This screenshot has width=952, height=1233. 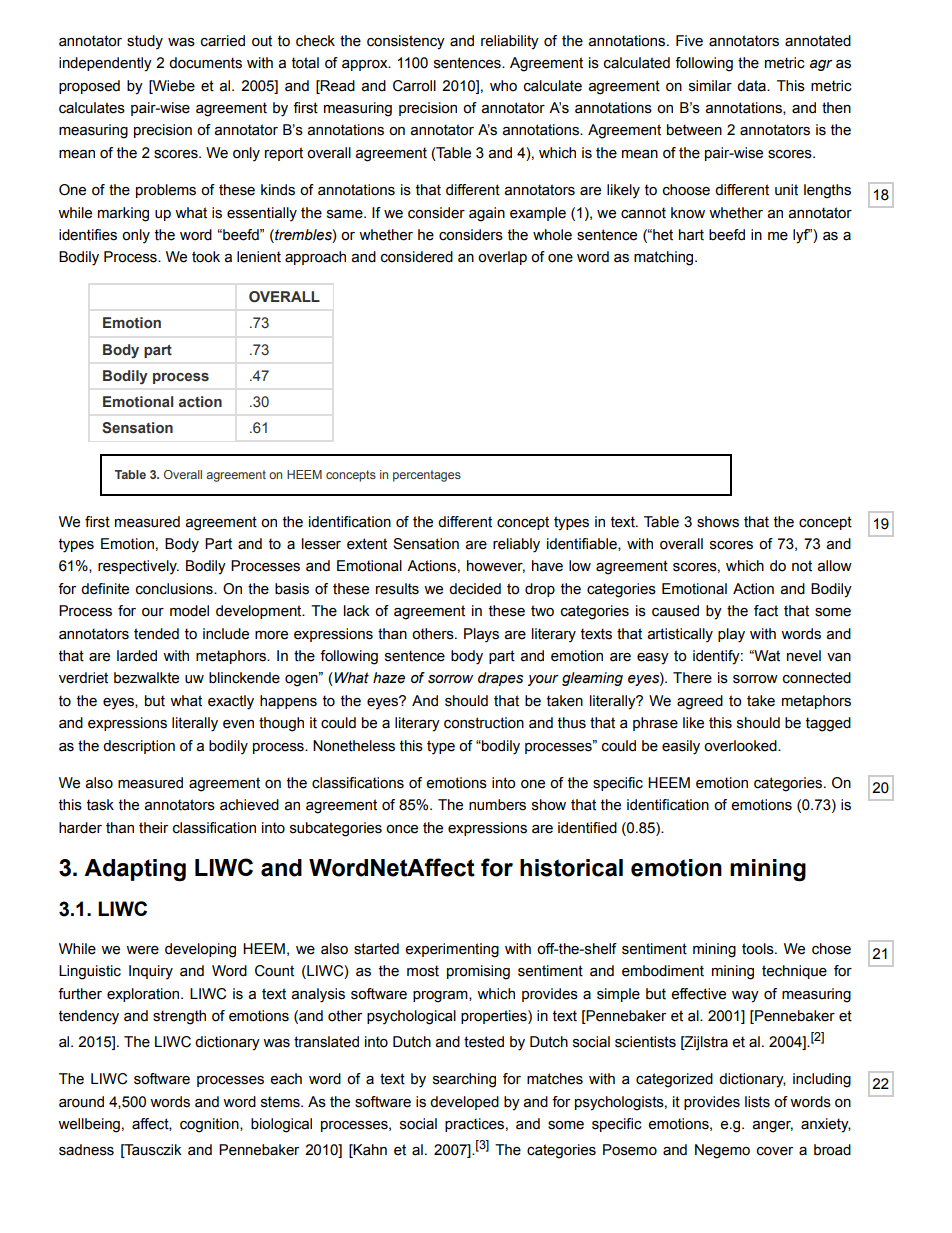 I want to click on developed, so click(x=464, y=1103).
